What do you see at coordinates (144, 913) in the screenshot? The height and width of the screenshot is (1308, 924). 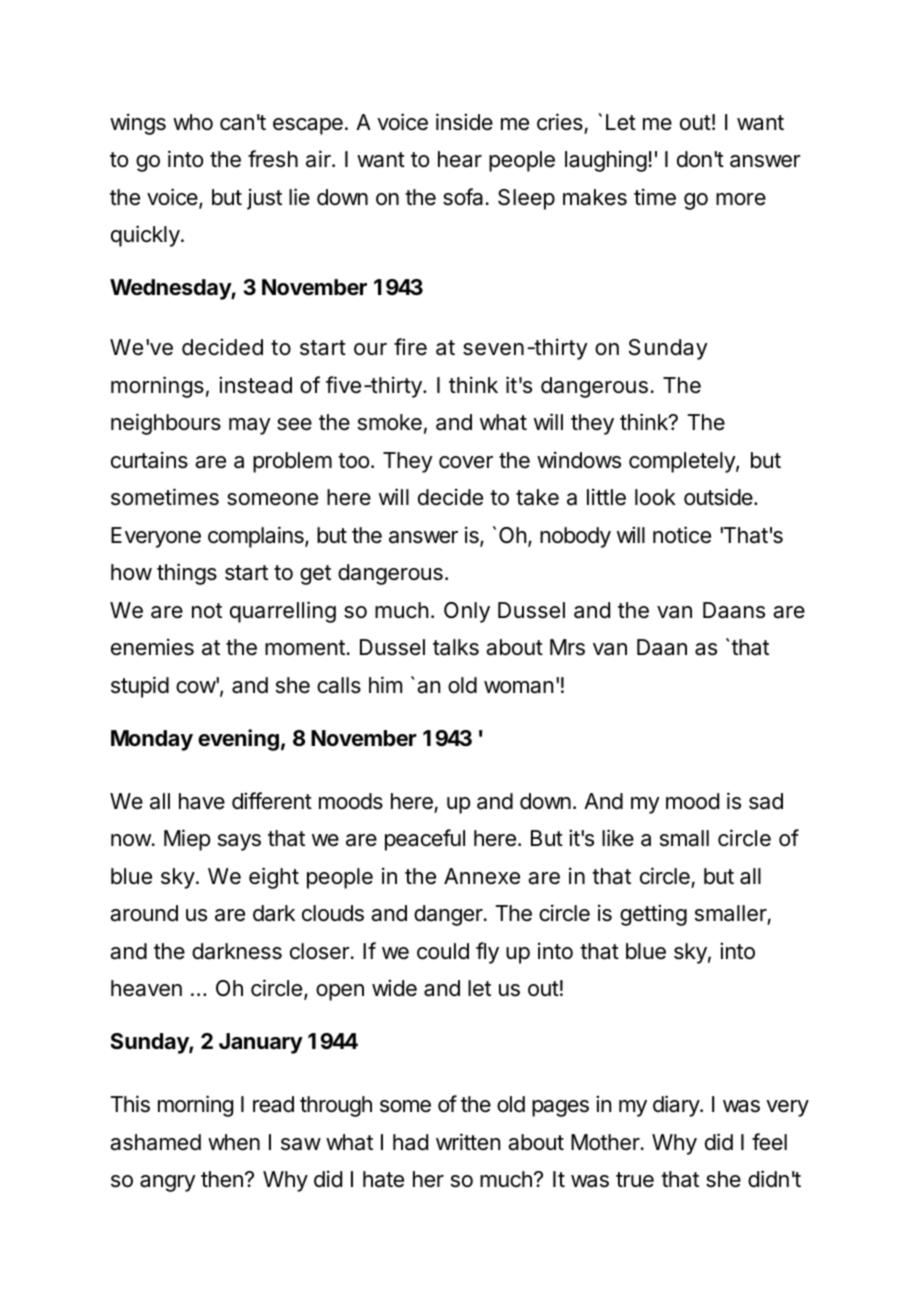 I see `around` at bounding box center [144, 913].
